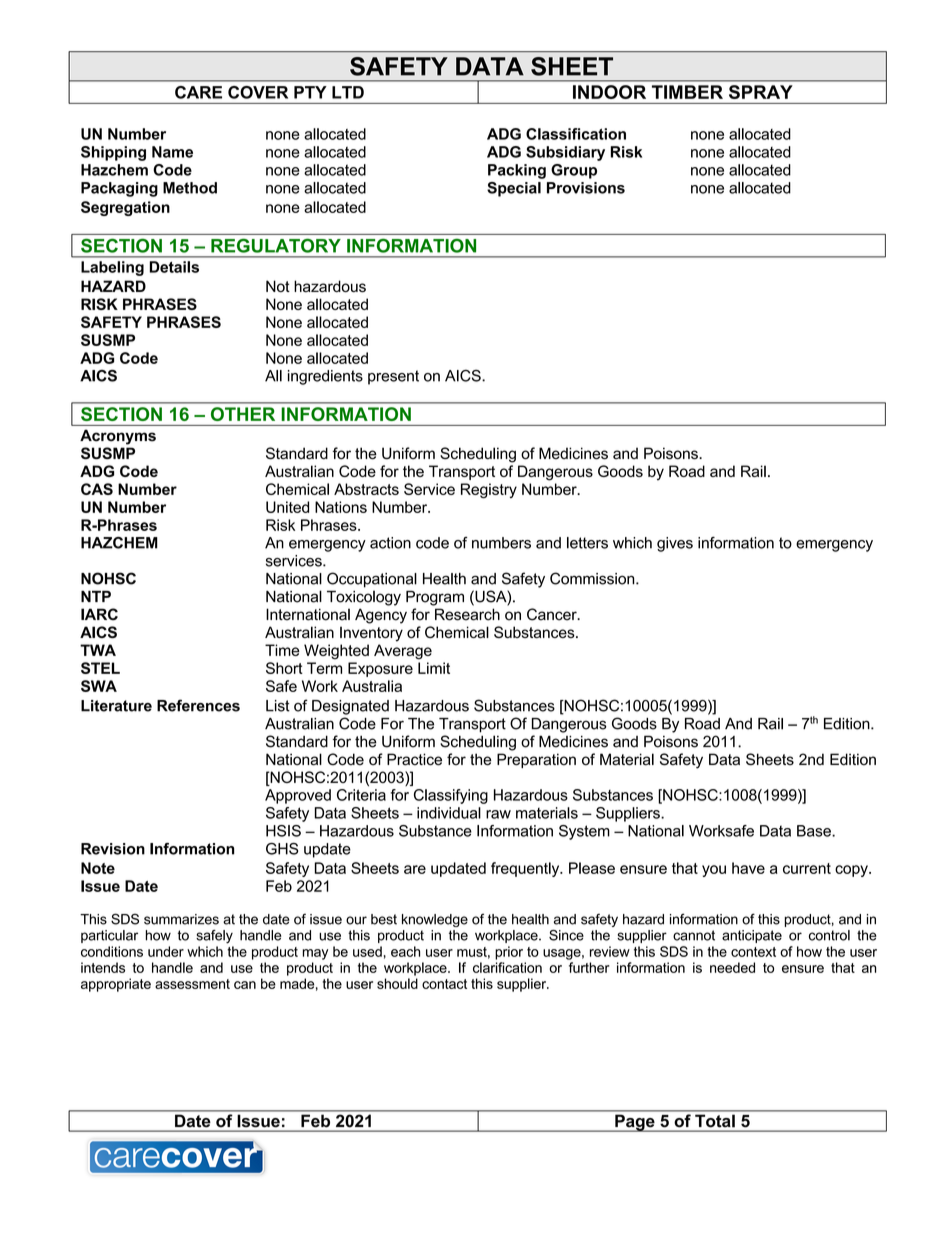 This page has height=1233, width=952. What do you see at coordinates (517, 171) in the page?
I see `Packing` at bounding box center [517, 171].
